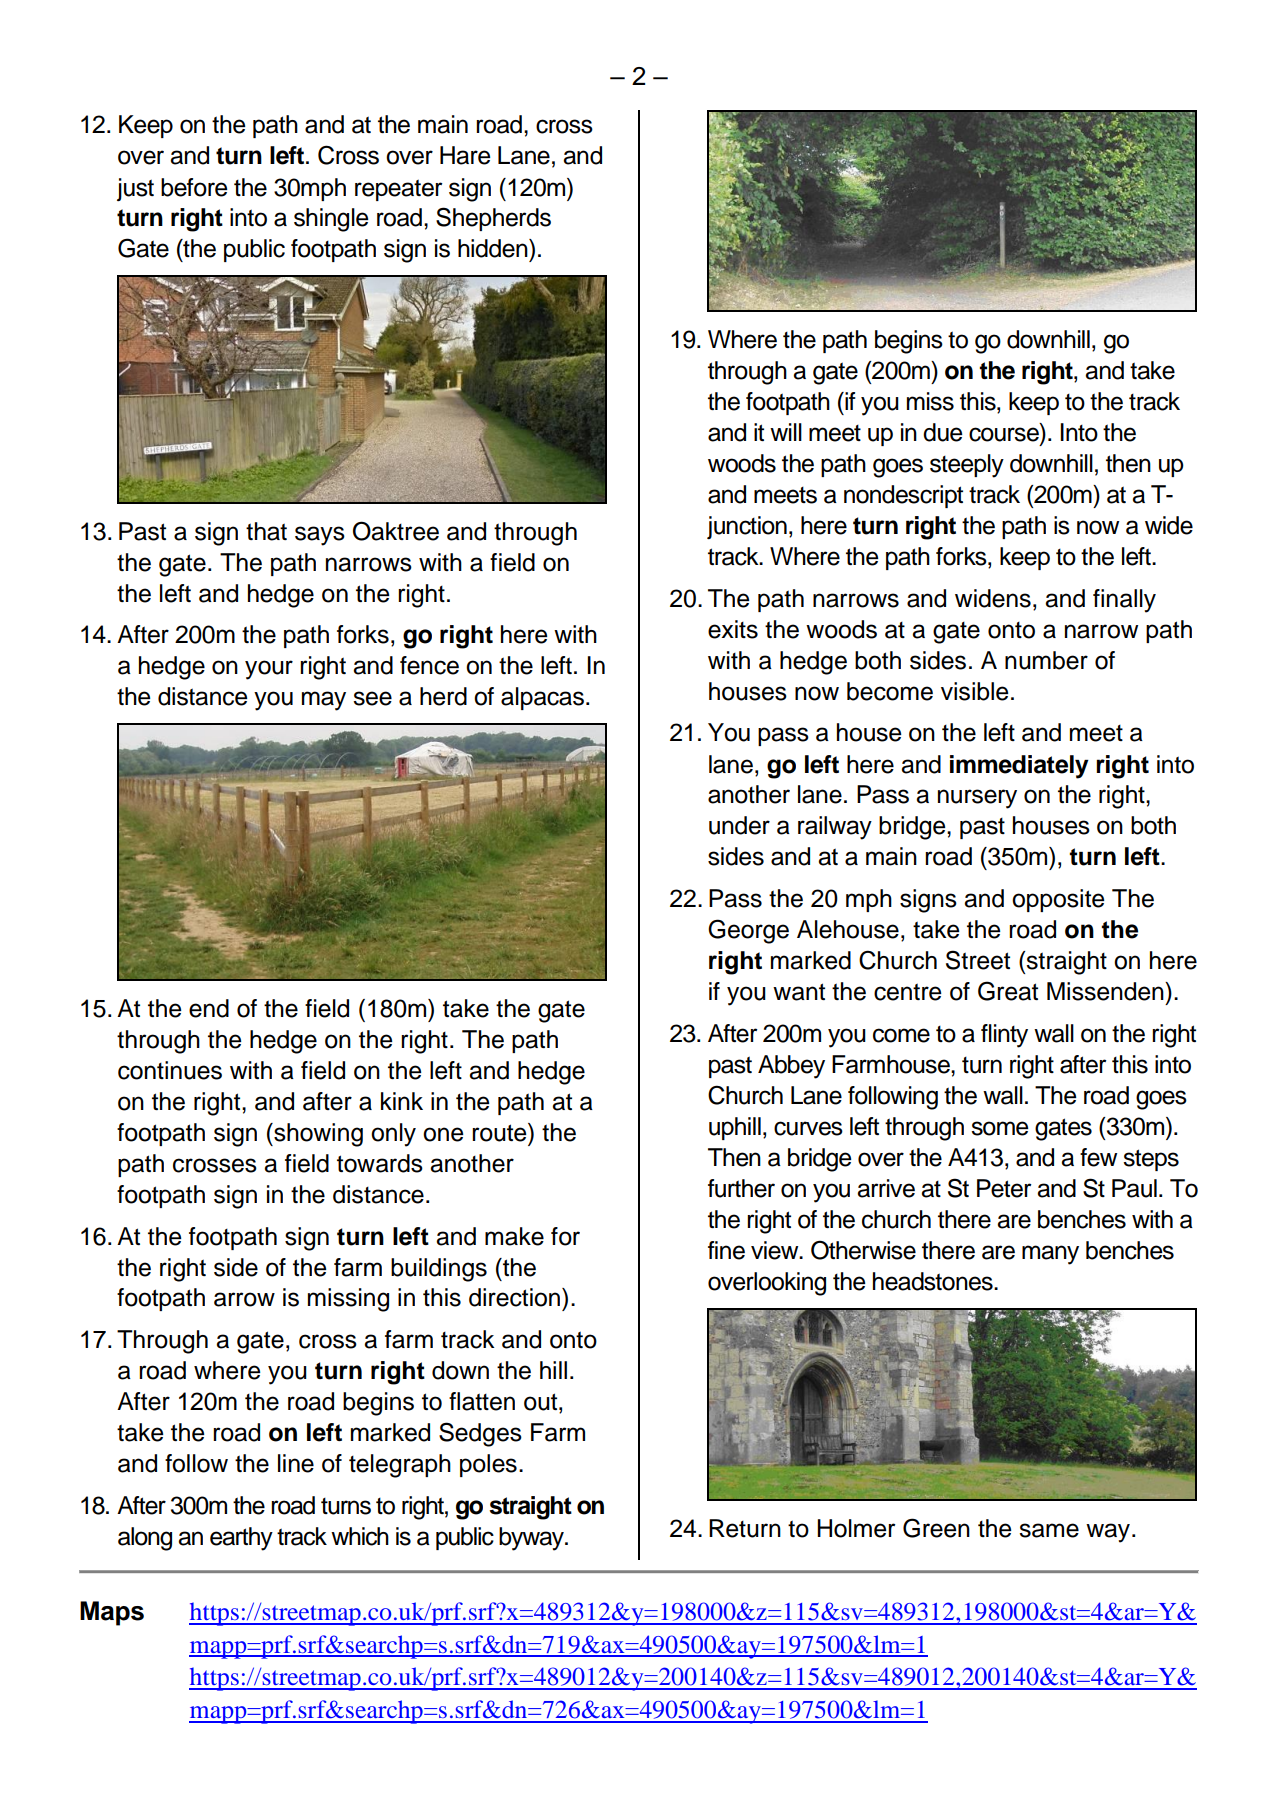 This screenshot has width=1278, height=1807. What do you see at coordinates (1005, 434) in the screenshot?
I see `course` at bounding box center [1005, 434].
